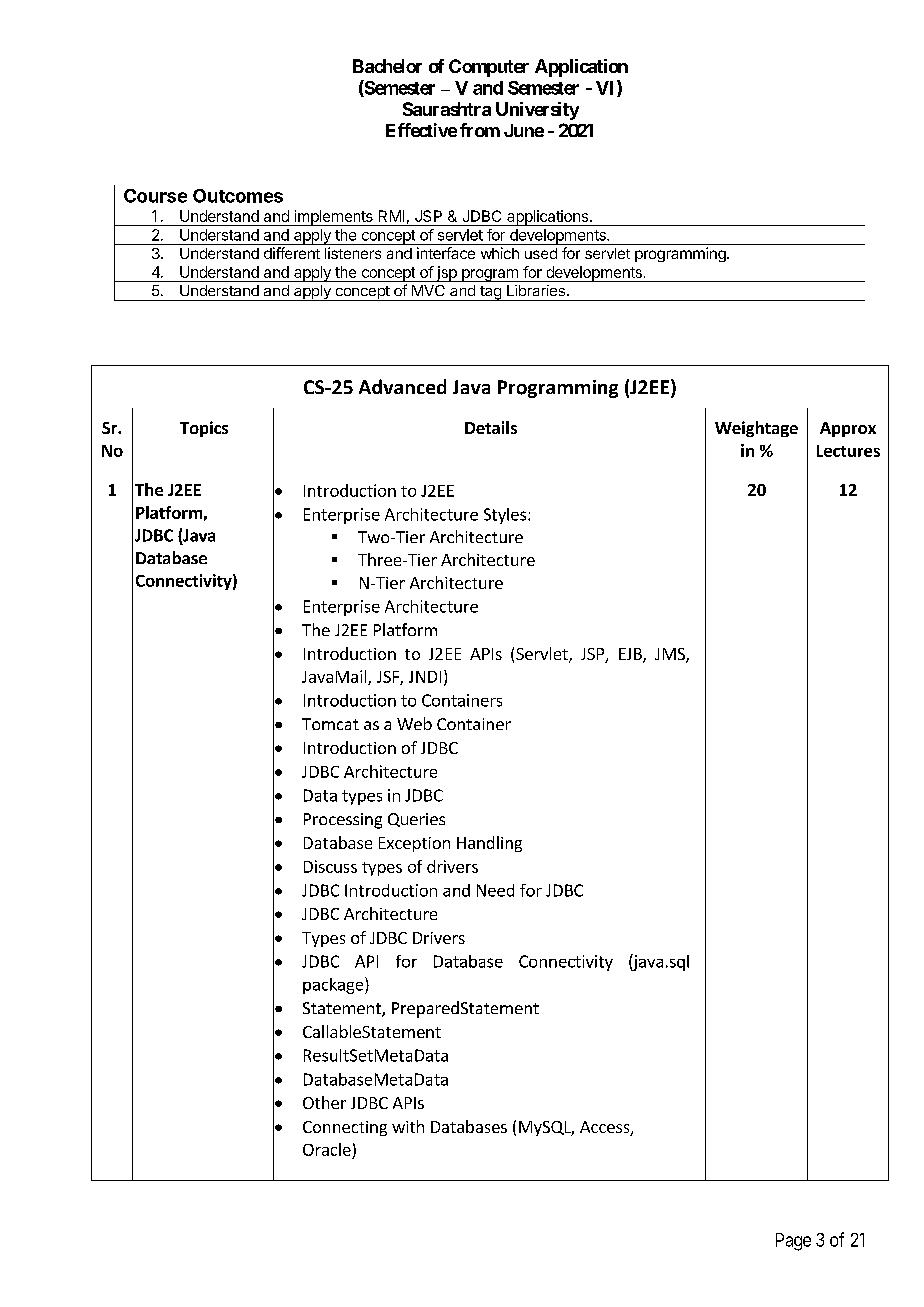 The height and width of the image is (1307, 924). What do you see at coordinates (327, 1149) in the image?
I see `Oracle` at bounding box center [327, 1149].
